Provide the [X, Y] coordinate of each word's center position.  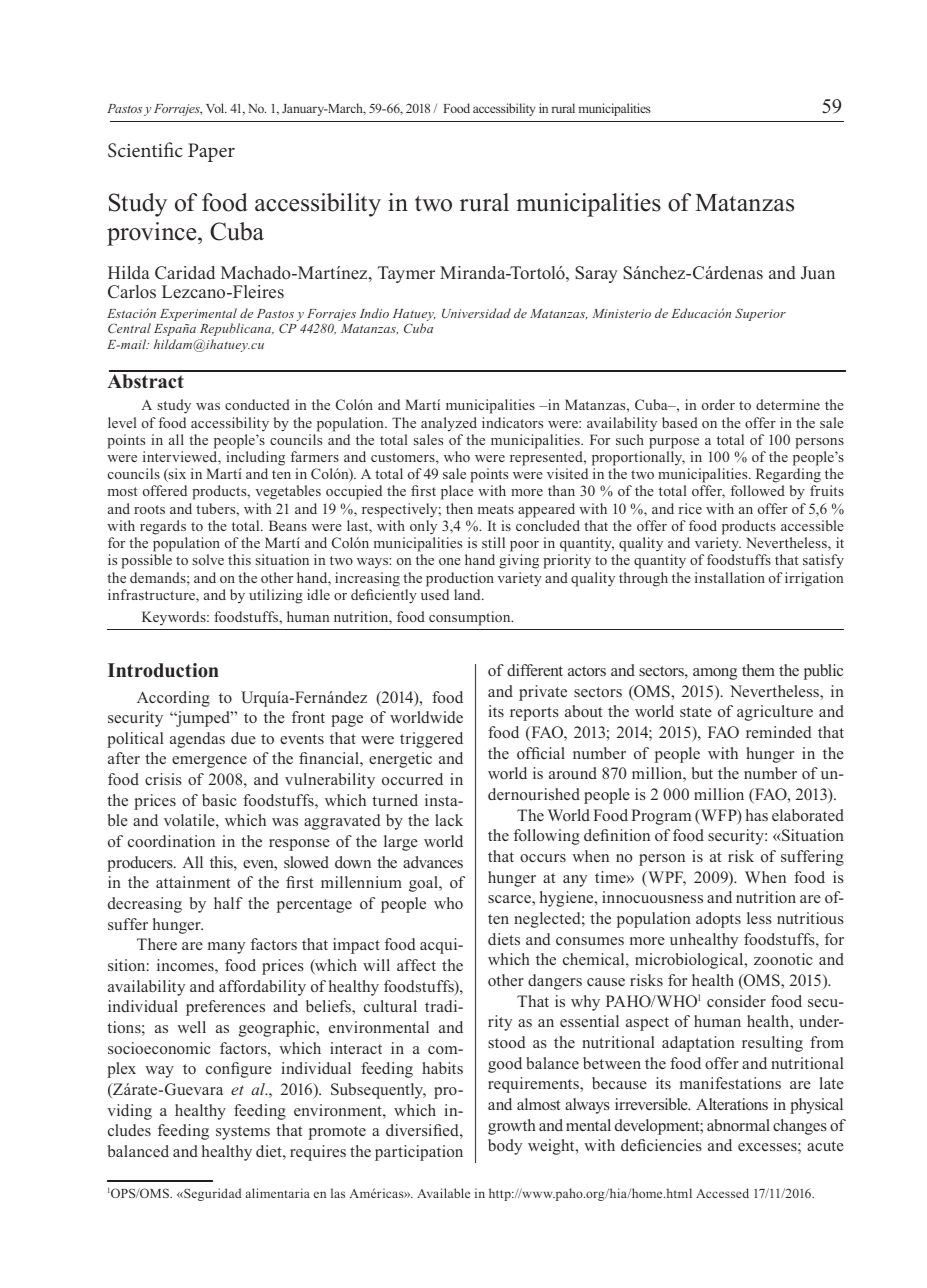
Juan [818, 273]
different [535, 670]
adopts [718, 920]
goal [424, 884]
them [758, 670]
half [228, 903]
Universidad [476, 313]
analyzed [449, 424]
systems [243, 1133]
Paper [211, 152]
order [718, 404]
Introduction [163, 670]
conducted [257, 404]
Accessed [722, 1193]
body [505, 1147]
